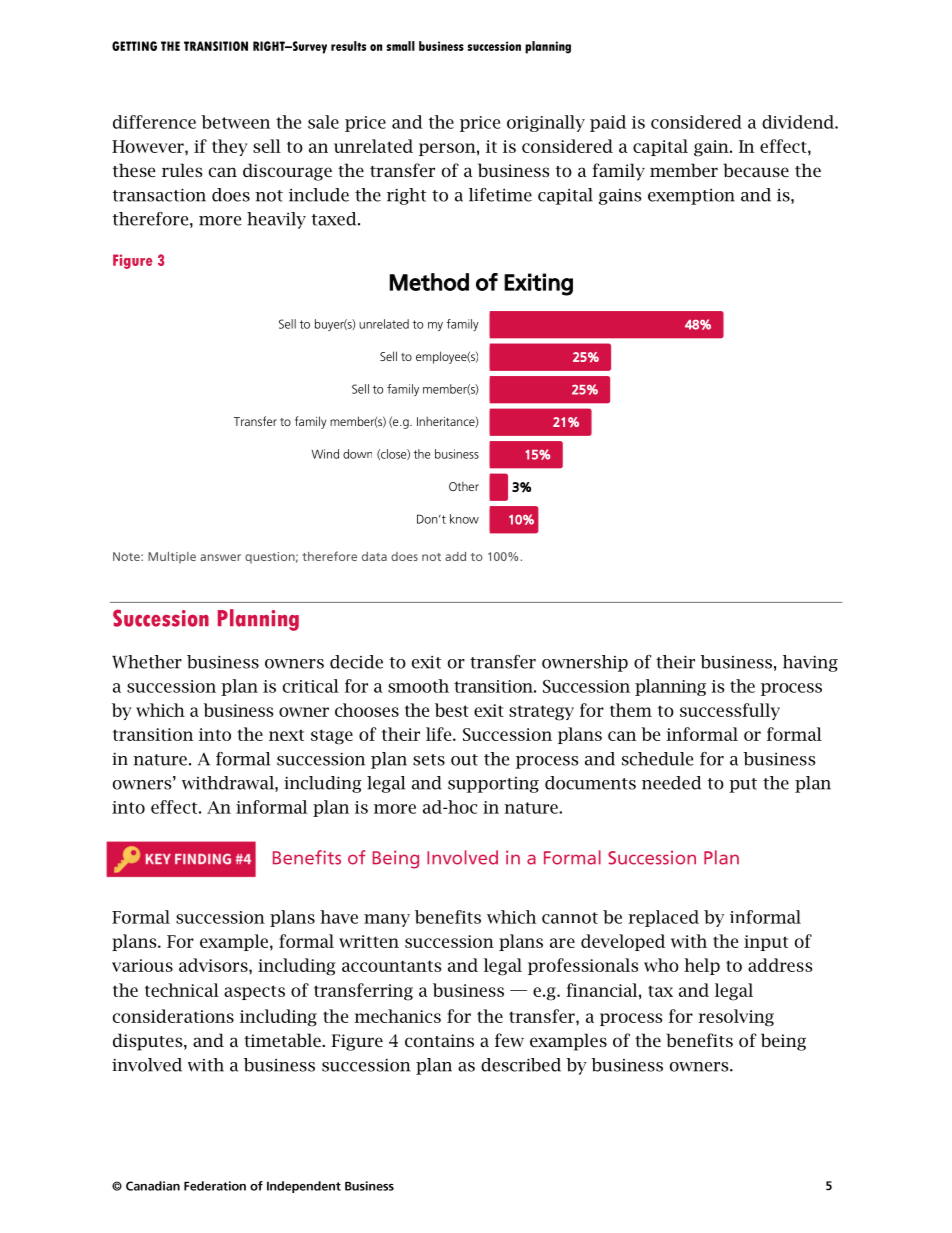  Describe the element at coordinates (464, 519) in the document. I see `know` at that location.
